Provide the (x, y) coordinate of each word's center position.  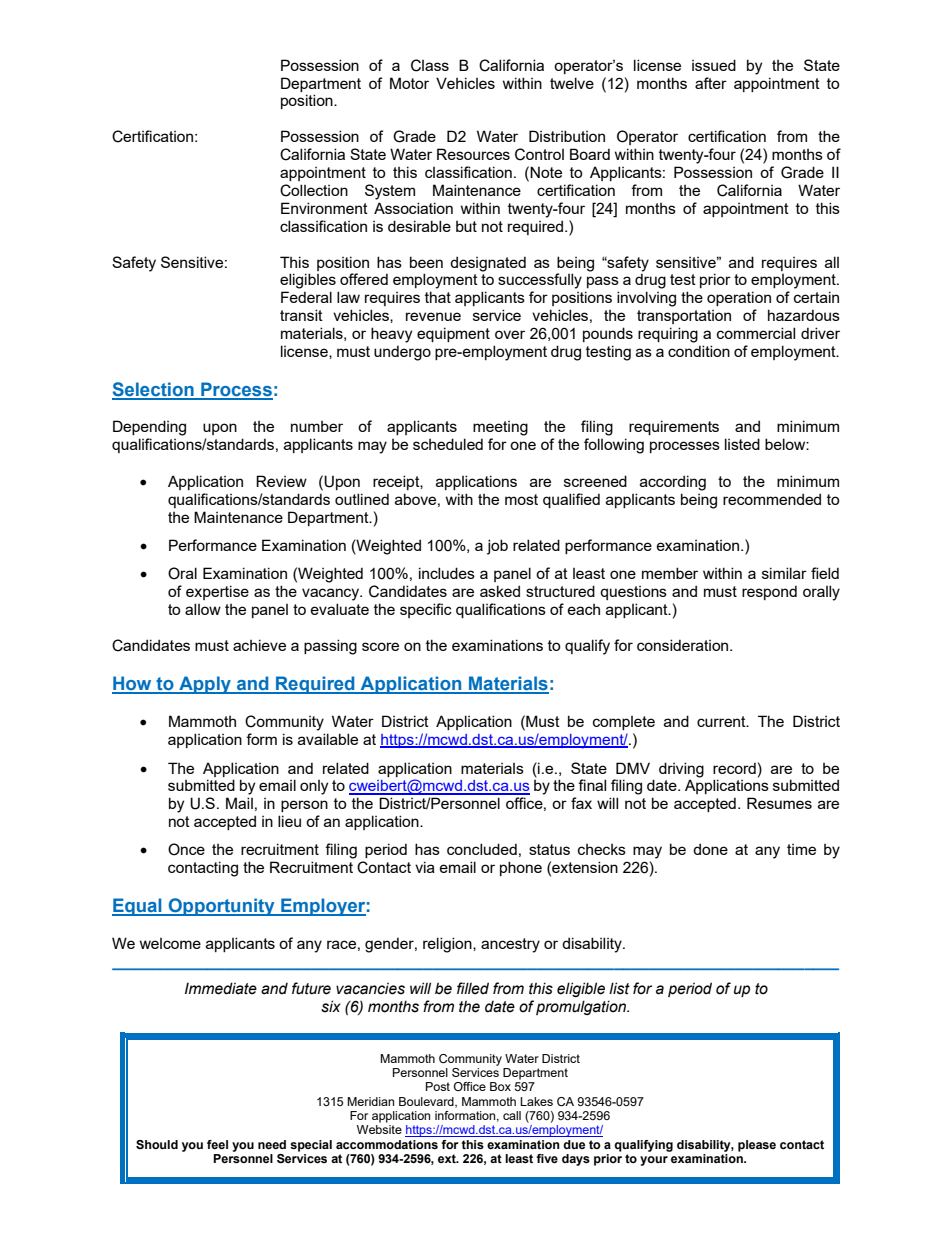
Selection (154, 390)
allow (203, 609)
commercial (756, 333)
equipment (453, 334)
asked (500, 591)
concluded (482, 849)
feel (217, 1144)
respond (769, 592)
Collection (314, 190)
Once (186, 849)
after (711, 83)
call (512, 1115)
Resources (473, 154)
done (710, 849)
